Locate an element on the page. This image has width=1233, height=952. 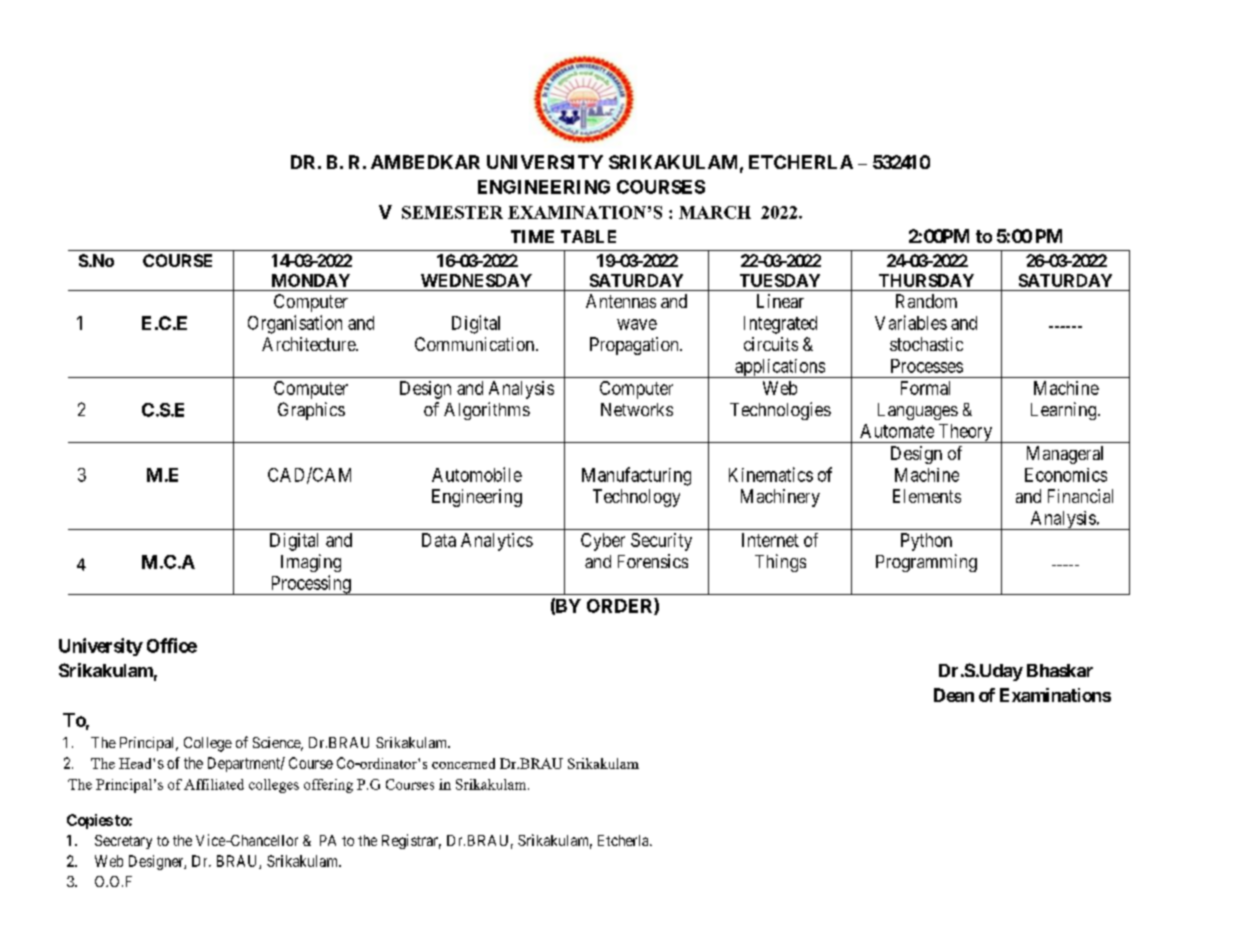
Affiliated is located at coordinates (214, 784).
